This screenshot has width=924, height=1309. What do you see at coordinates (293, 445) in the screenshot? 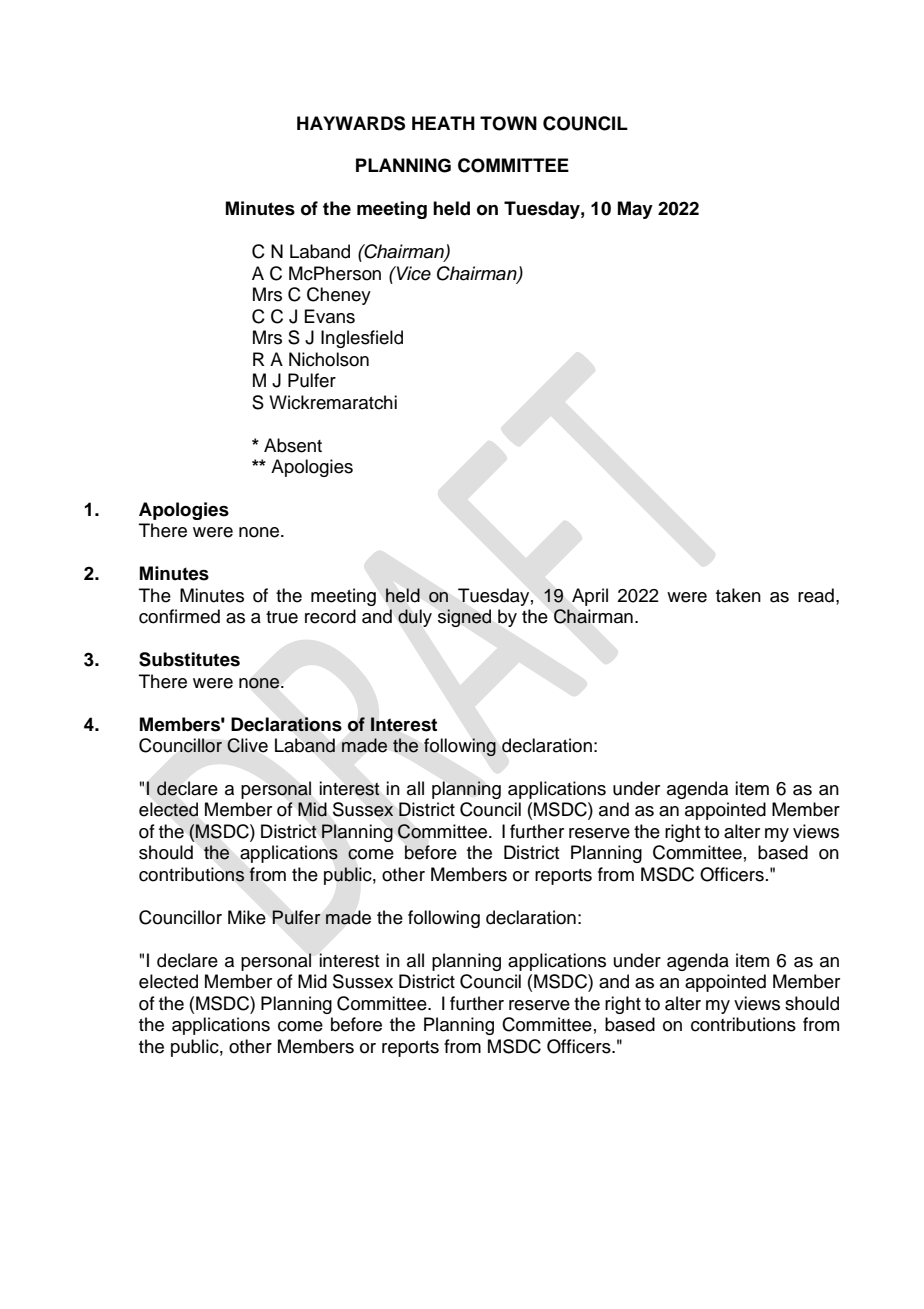
I see `Absent` at bounding box center [293, 445].
